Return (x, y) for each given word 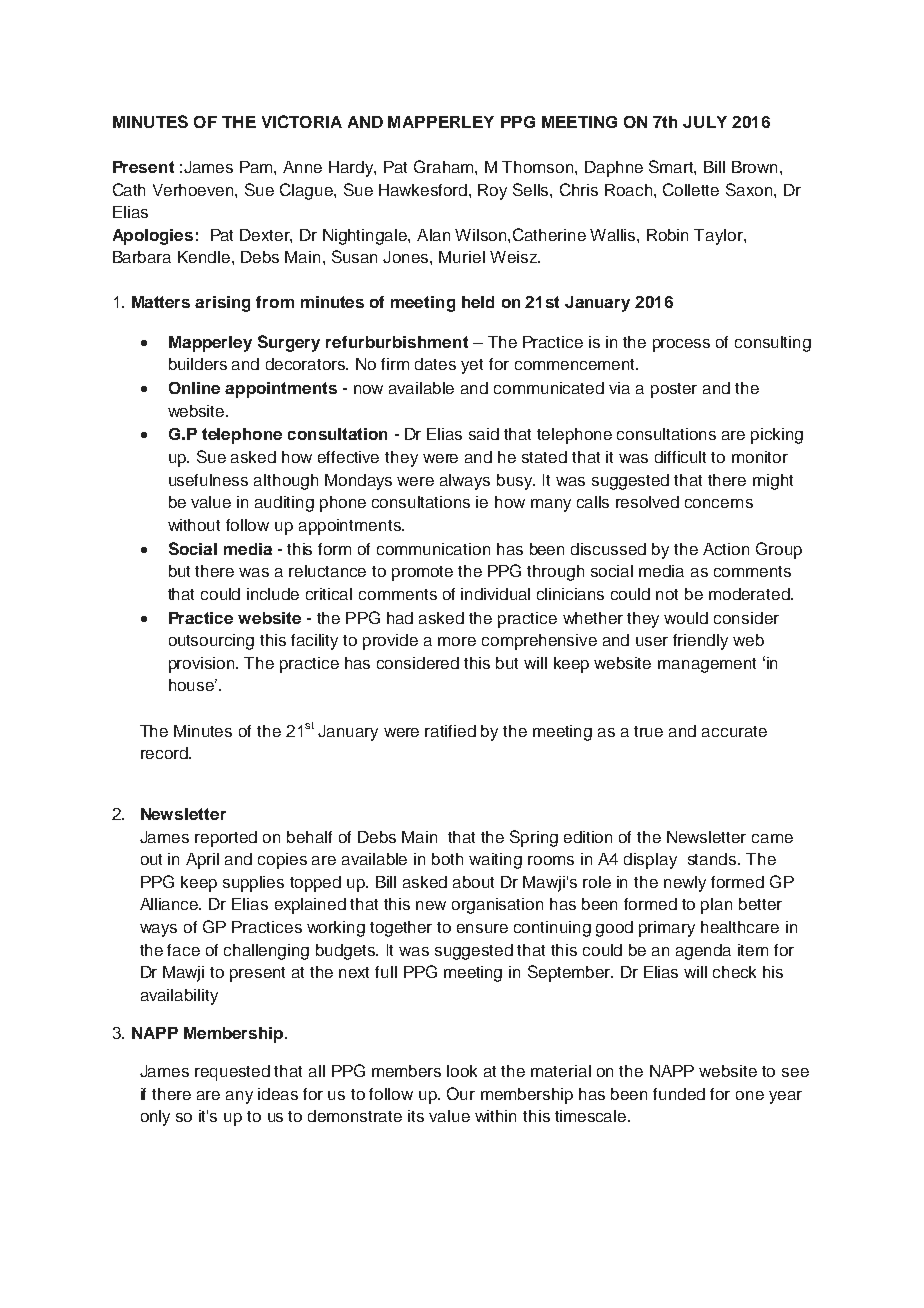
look (462, 1071)
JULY (705, 122)
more (457, 641)
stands (713, 859)
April (202, 861)
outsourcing (211, 642)
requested (232, 1073)
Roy (492, 192)
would (686, 618)
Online (194, 388)
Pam (257, 167)
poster (674, 390)
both (447, 859)
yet (472, 366)
